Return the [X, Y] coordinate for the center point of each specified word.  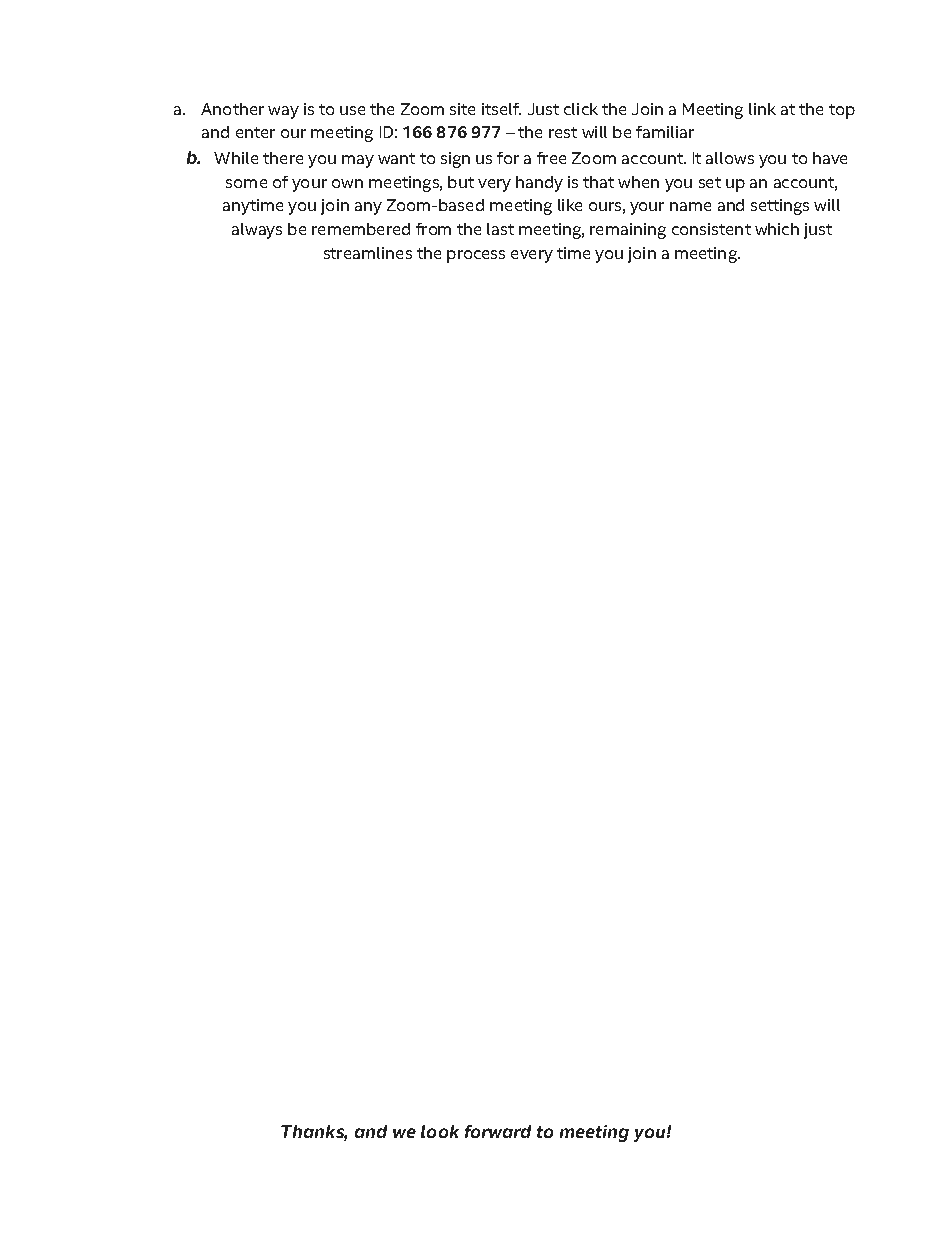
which [777, 229]
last [500, 229]
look [440, 1131]
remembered [361, 229]
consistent [711, 229]
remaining [628, 231]
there [283, 158]
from [433, 229]
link [762, 109]
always [257, 231]
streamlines [368, 253]
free [551, 158]
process [476, 256]
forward [498, 1131]
